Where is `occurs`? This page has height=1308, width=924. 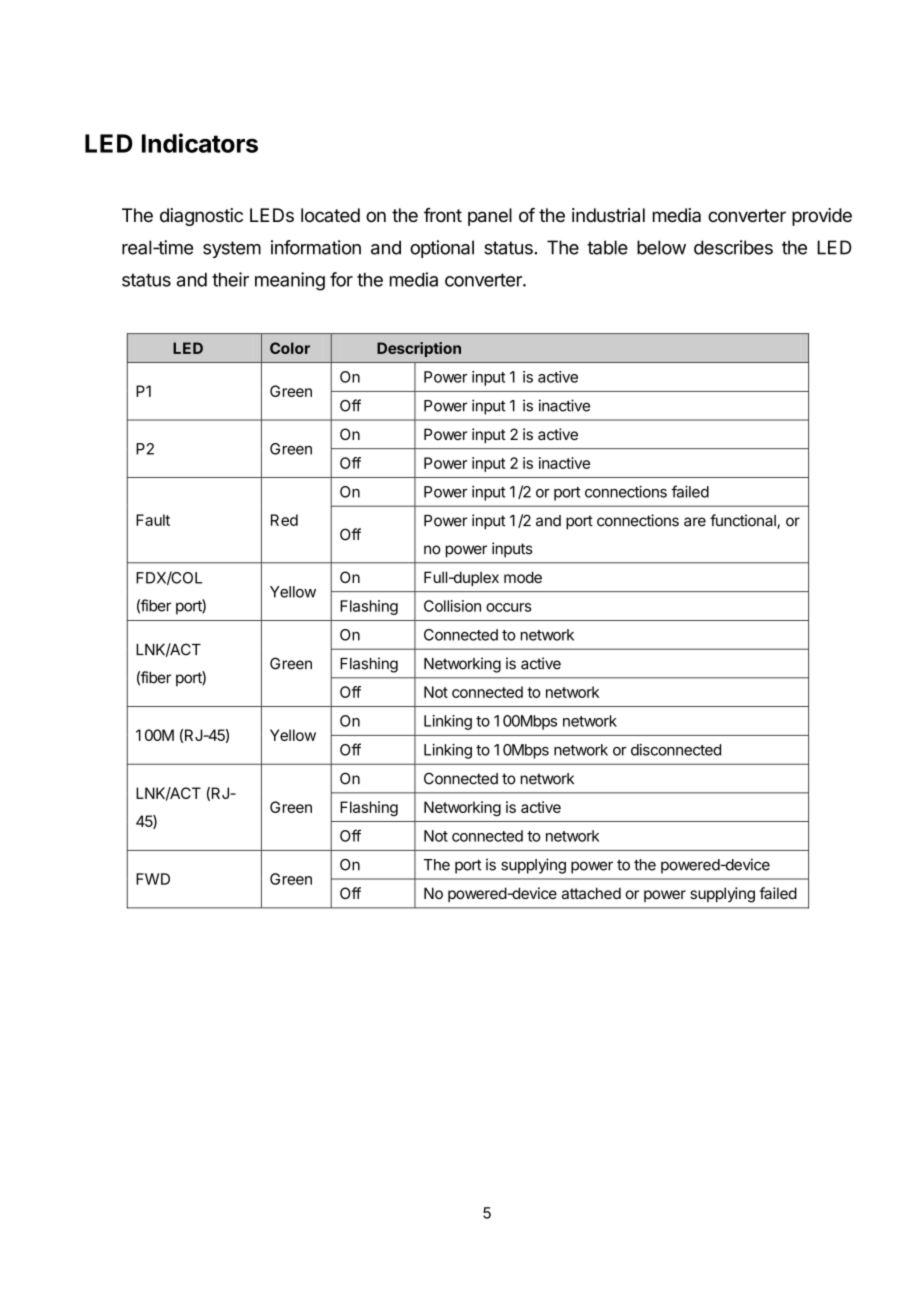 occurs is located at coordinates (509, 607).
